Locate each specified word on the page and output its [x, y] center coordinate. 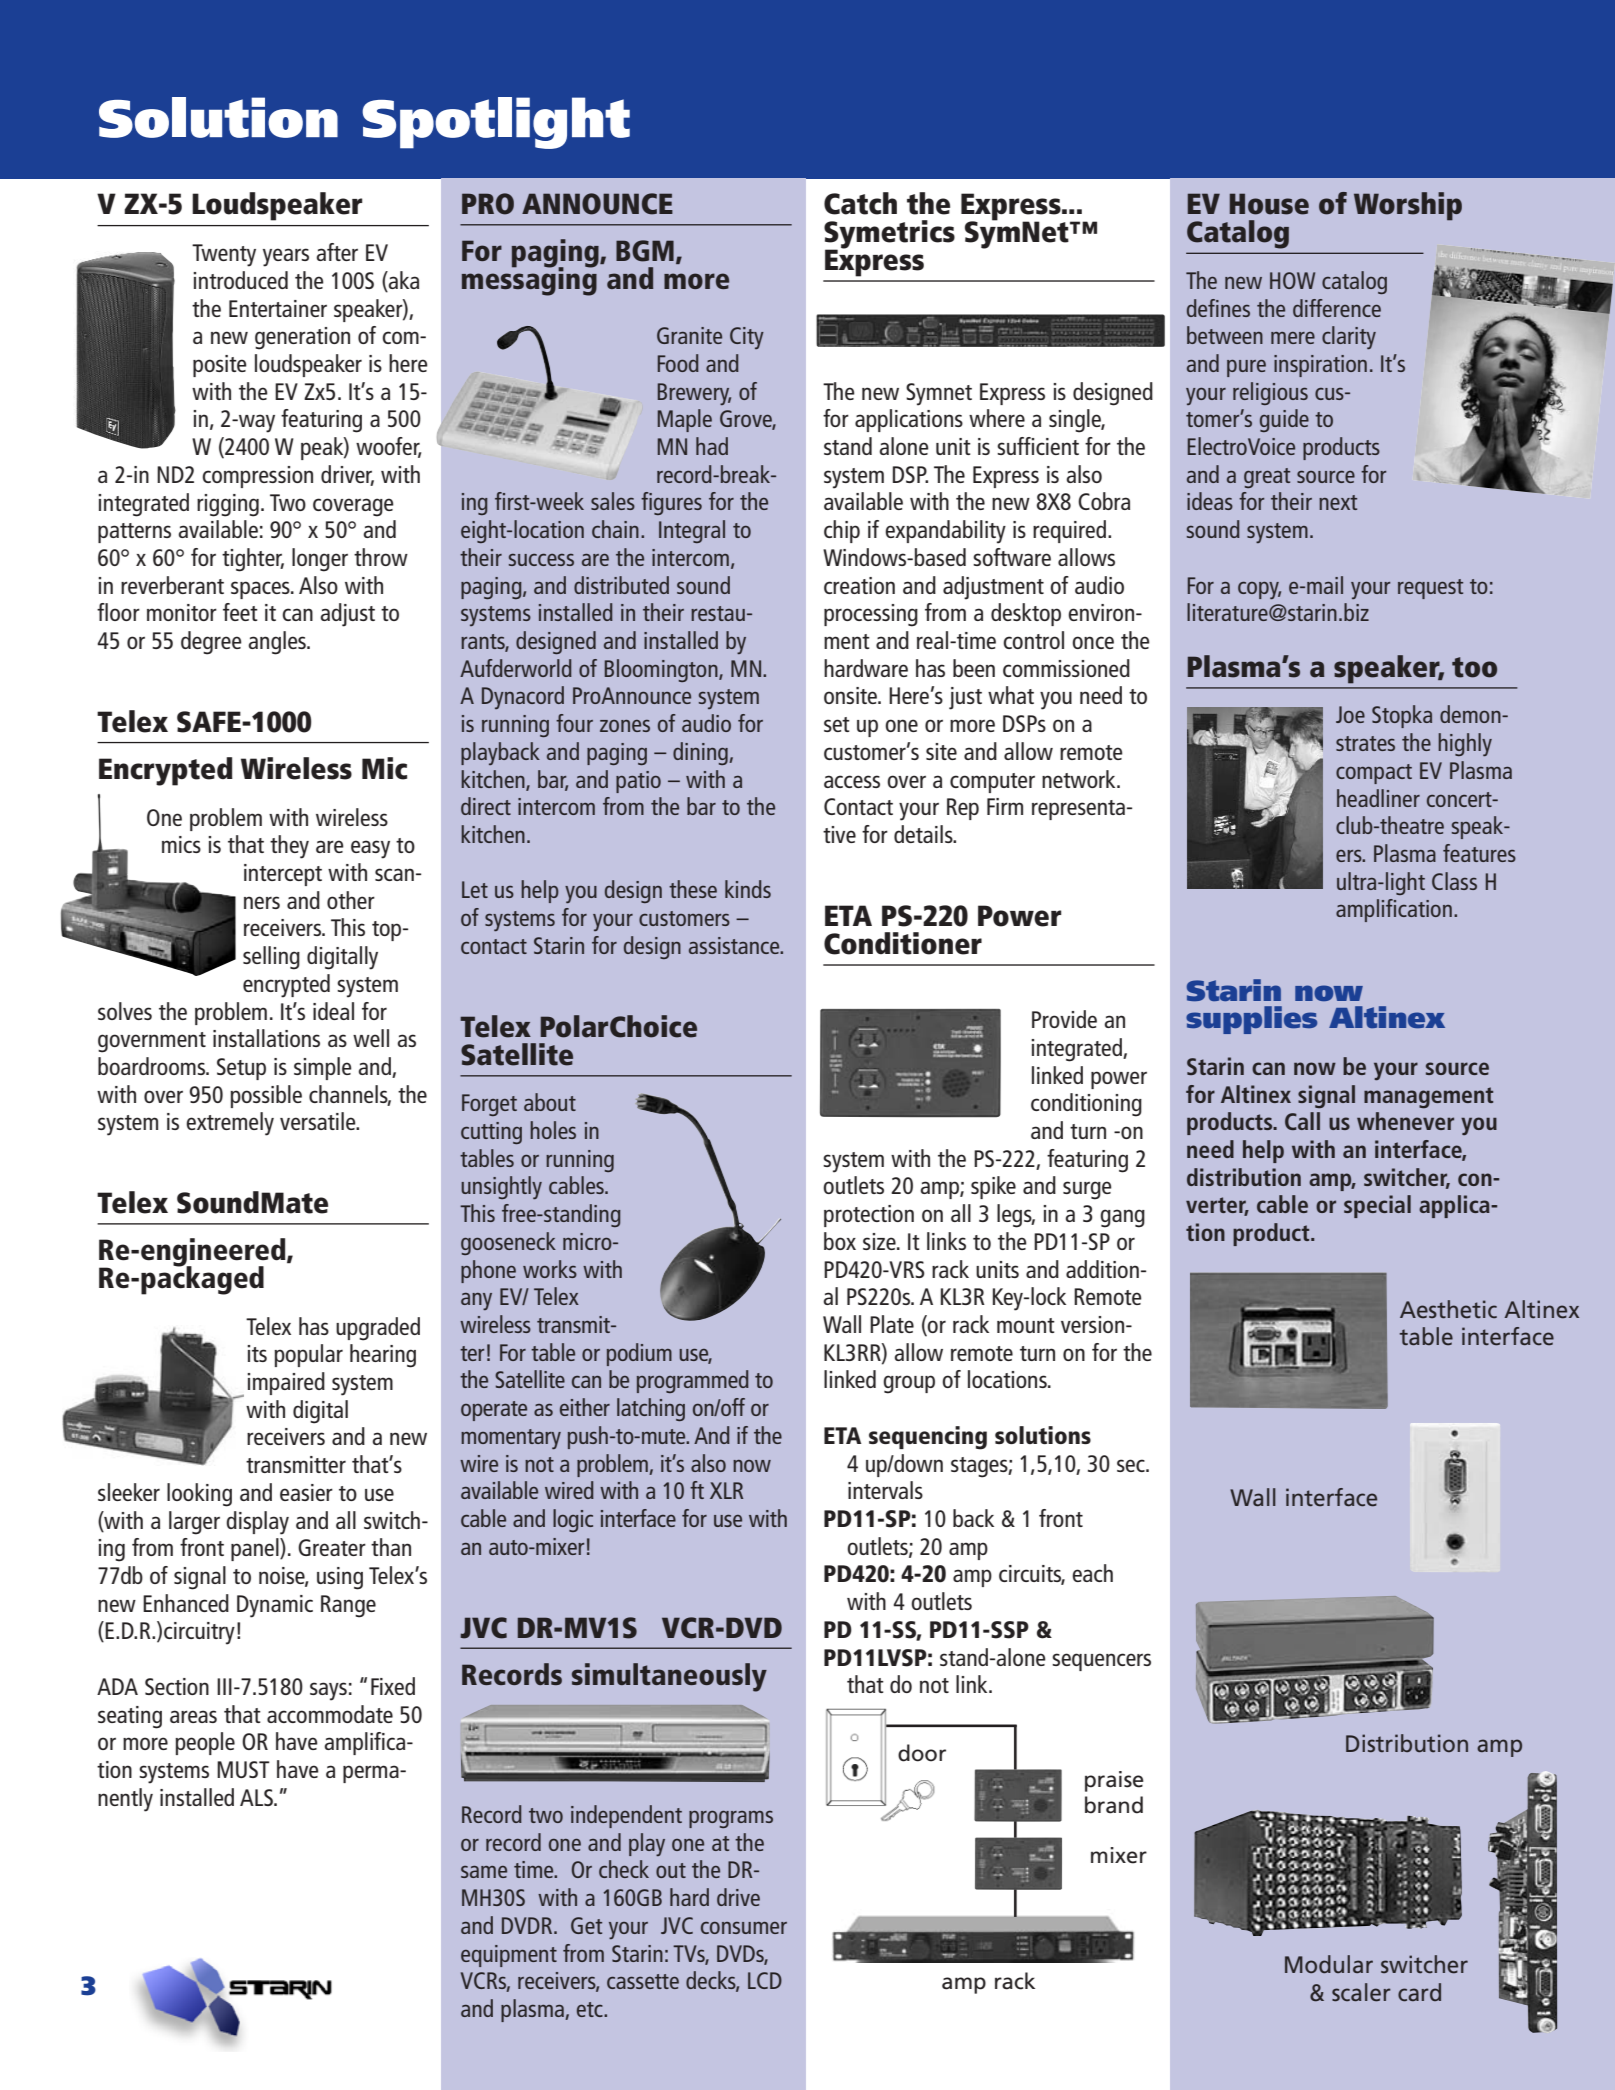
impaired [286, 1383]
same [484, 1872]
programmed [693, 1381]
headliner [1378, 798]
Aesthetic [1448, 1309]
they [289, 847]
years [286, 257]
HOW [1292, 280]
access [852, 781]
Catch [860, 203]
